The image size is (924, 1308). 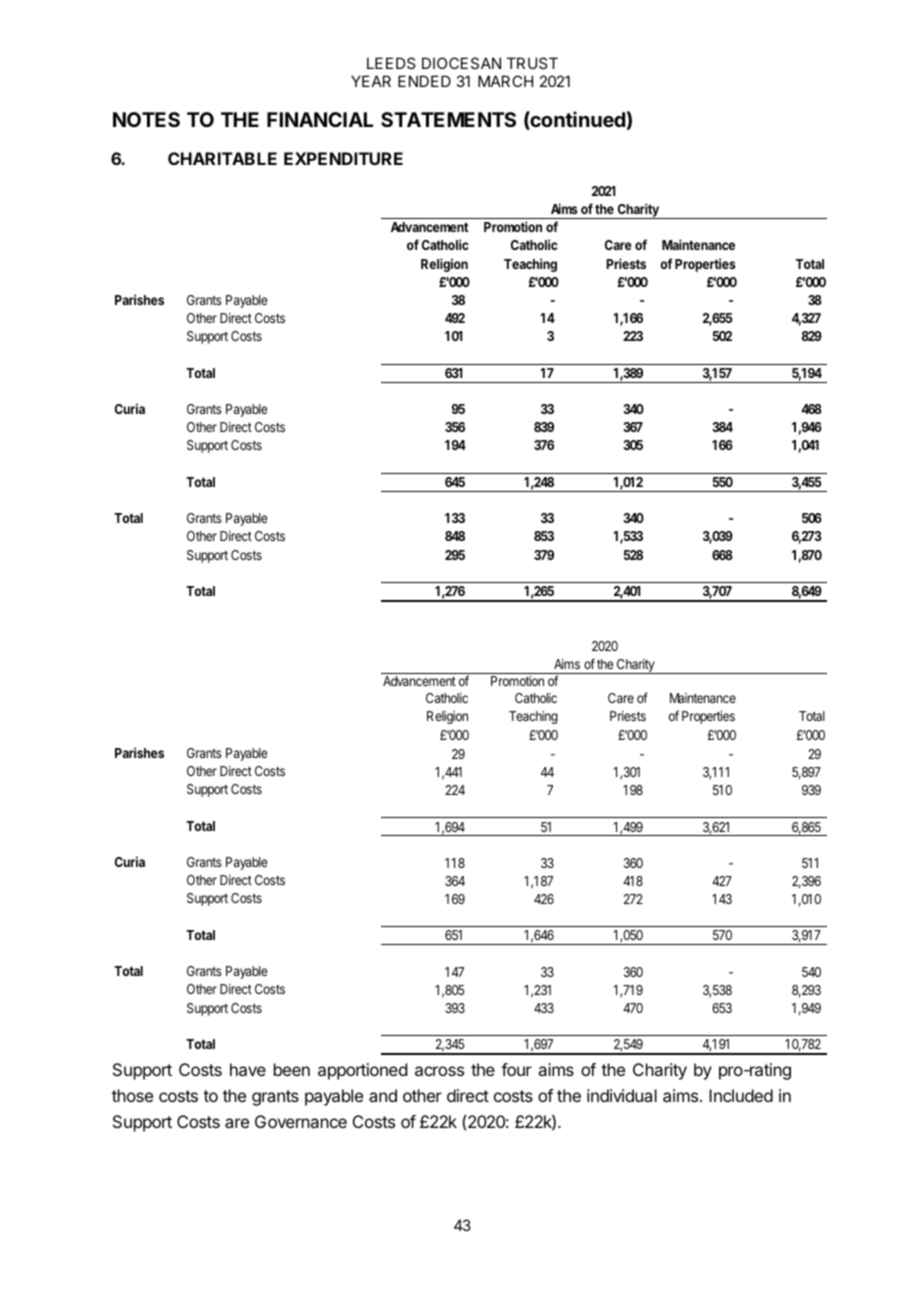 I want to click on EXPENDITURE, so click(x=343, y=158).
